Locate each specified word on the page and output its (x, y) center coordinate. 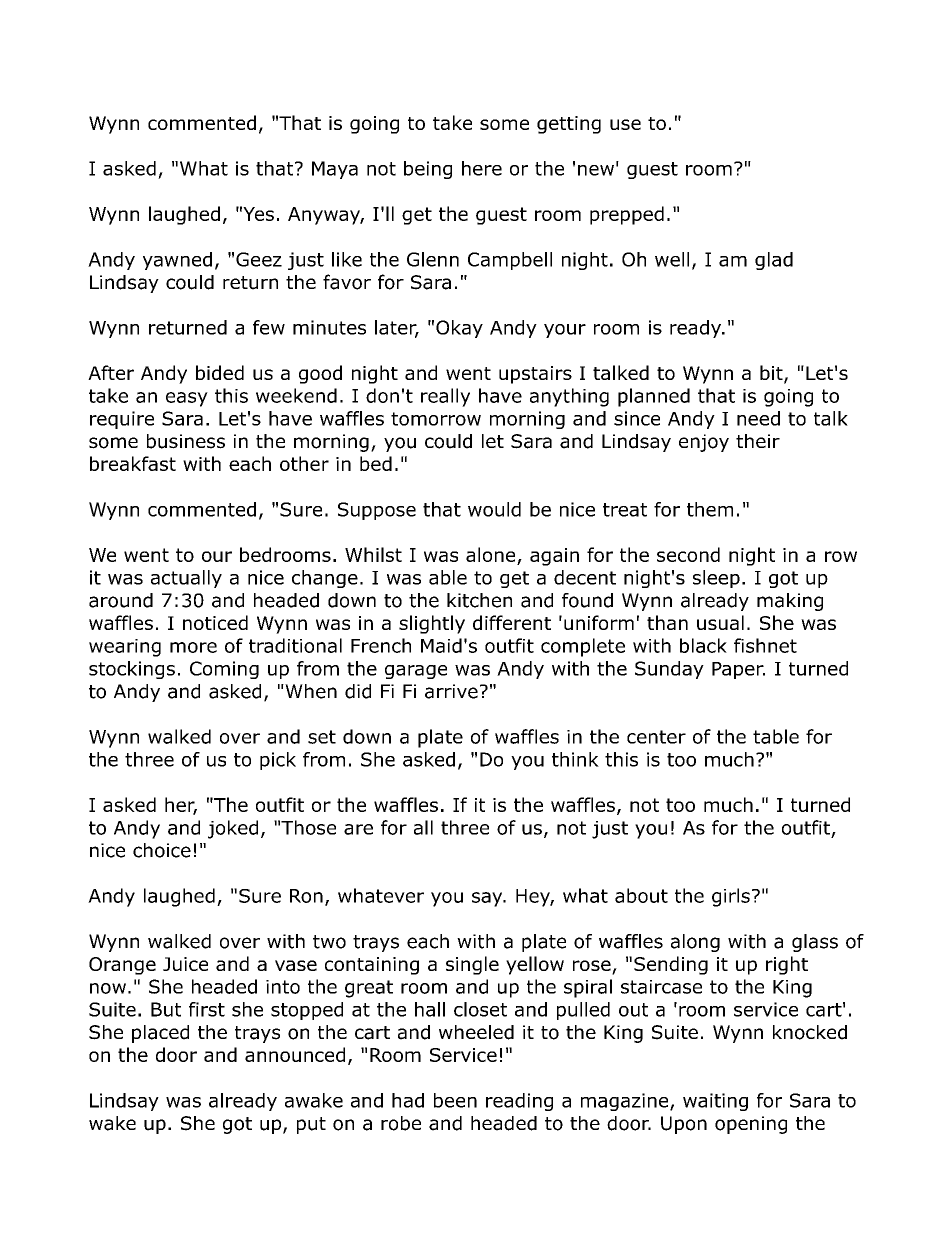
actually (186, 579)
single (472, 965)
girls (731, 897)
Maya (335, 170)
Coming (224, 670)
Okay (459, 329)
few (269, 327)
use (625, 124)
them (710, 509)
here (482, 168)
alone (490, 554)
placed (160, 1034)
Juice (185, 964)
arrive (451, 691)
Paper (738, 670)
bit (772, 374)
